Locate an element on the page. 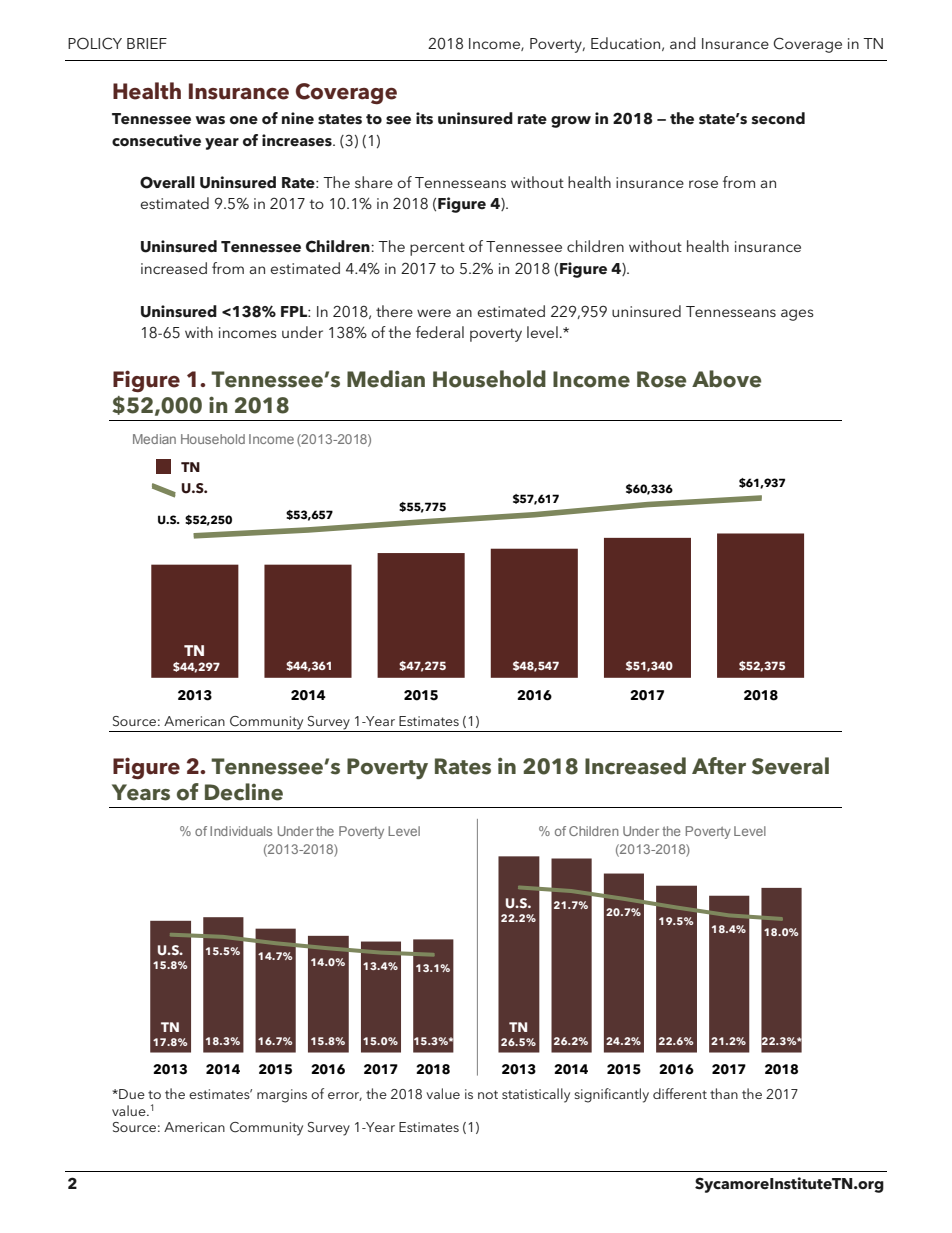 The height and width of the document is (1233, 952). its is located at coordinates (424, 118).
